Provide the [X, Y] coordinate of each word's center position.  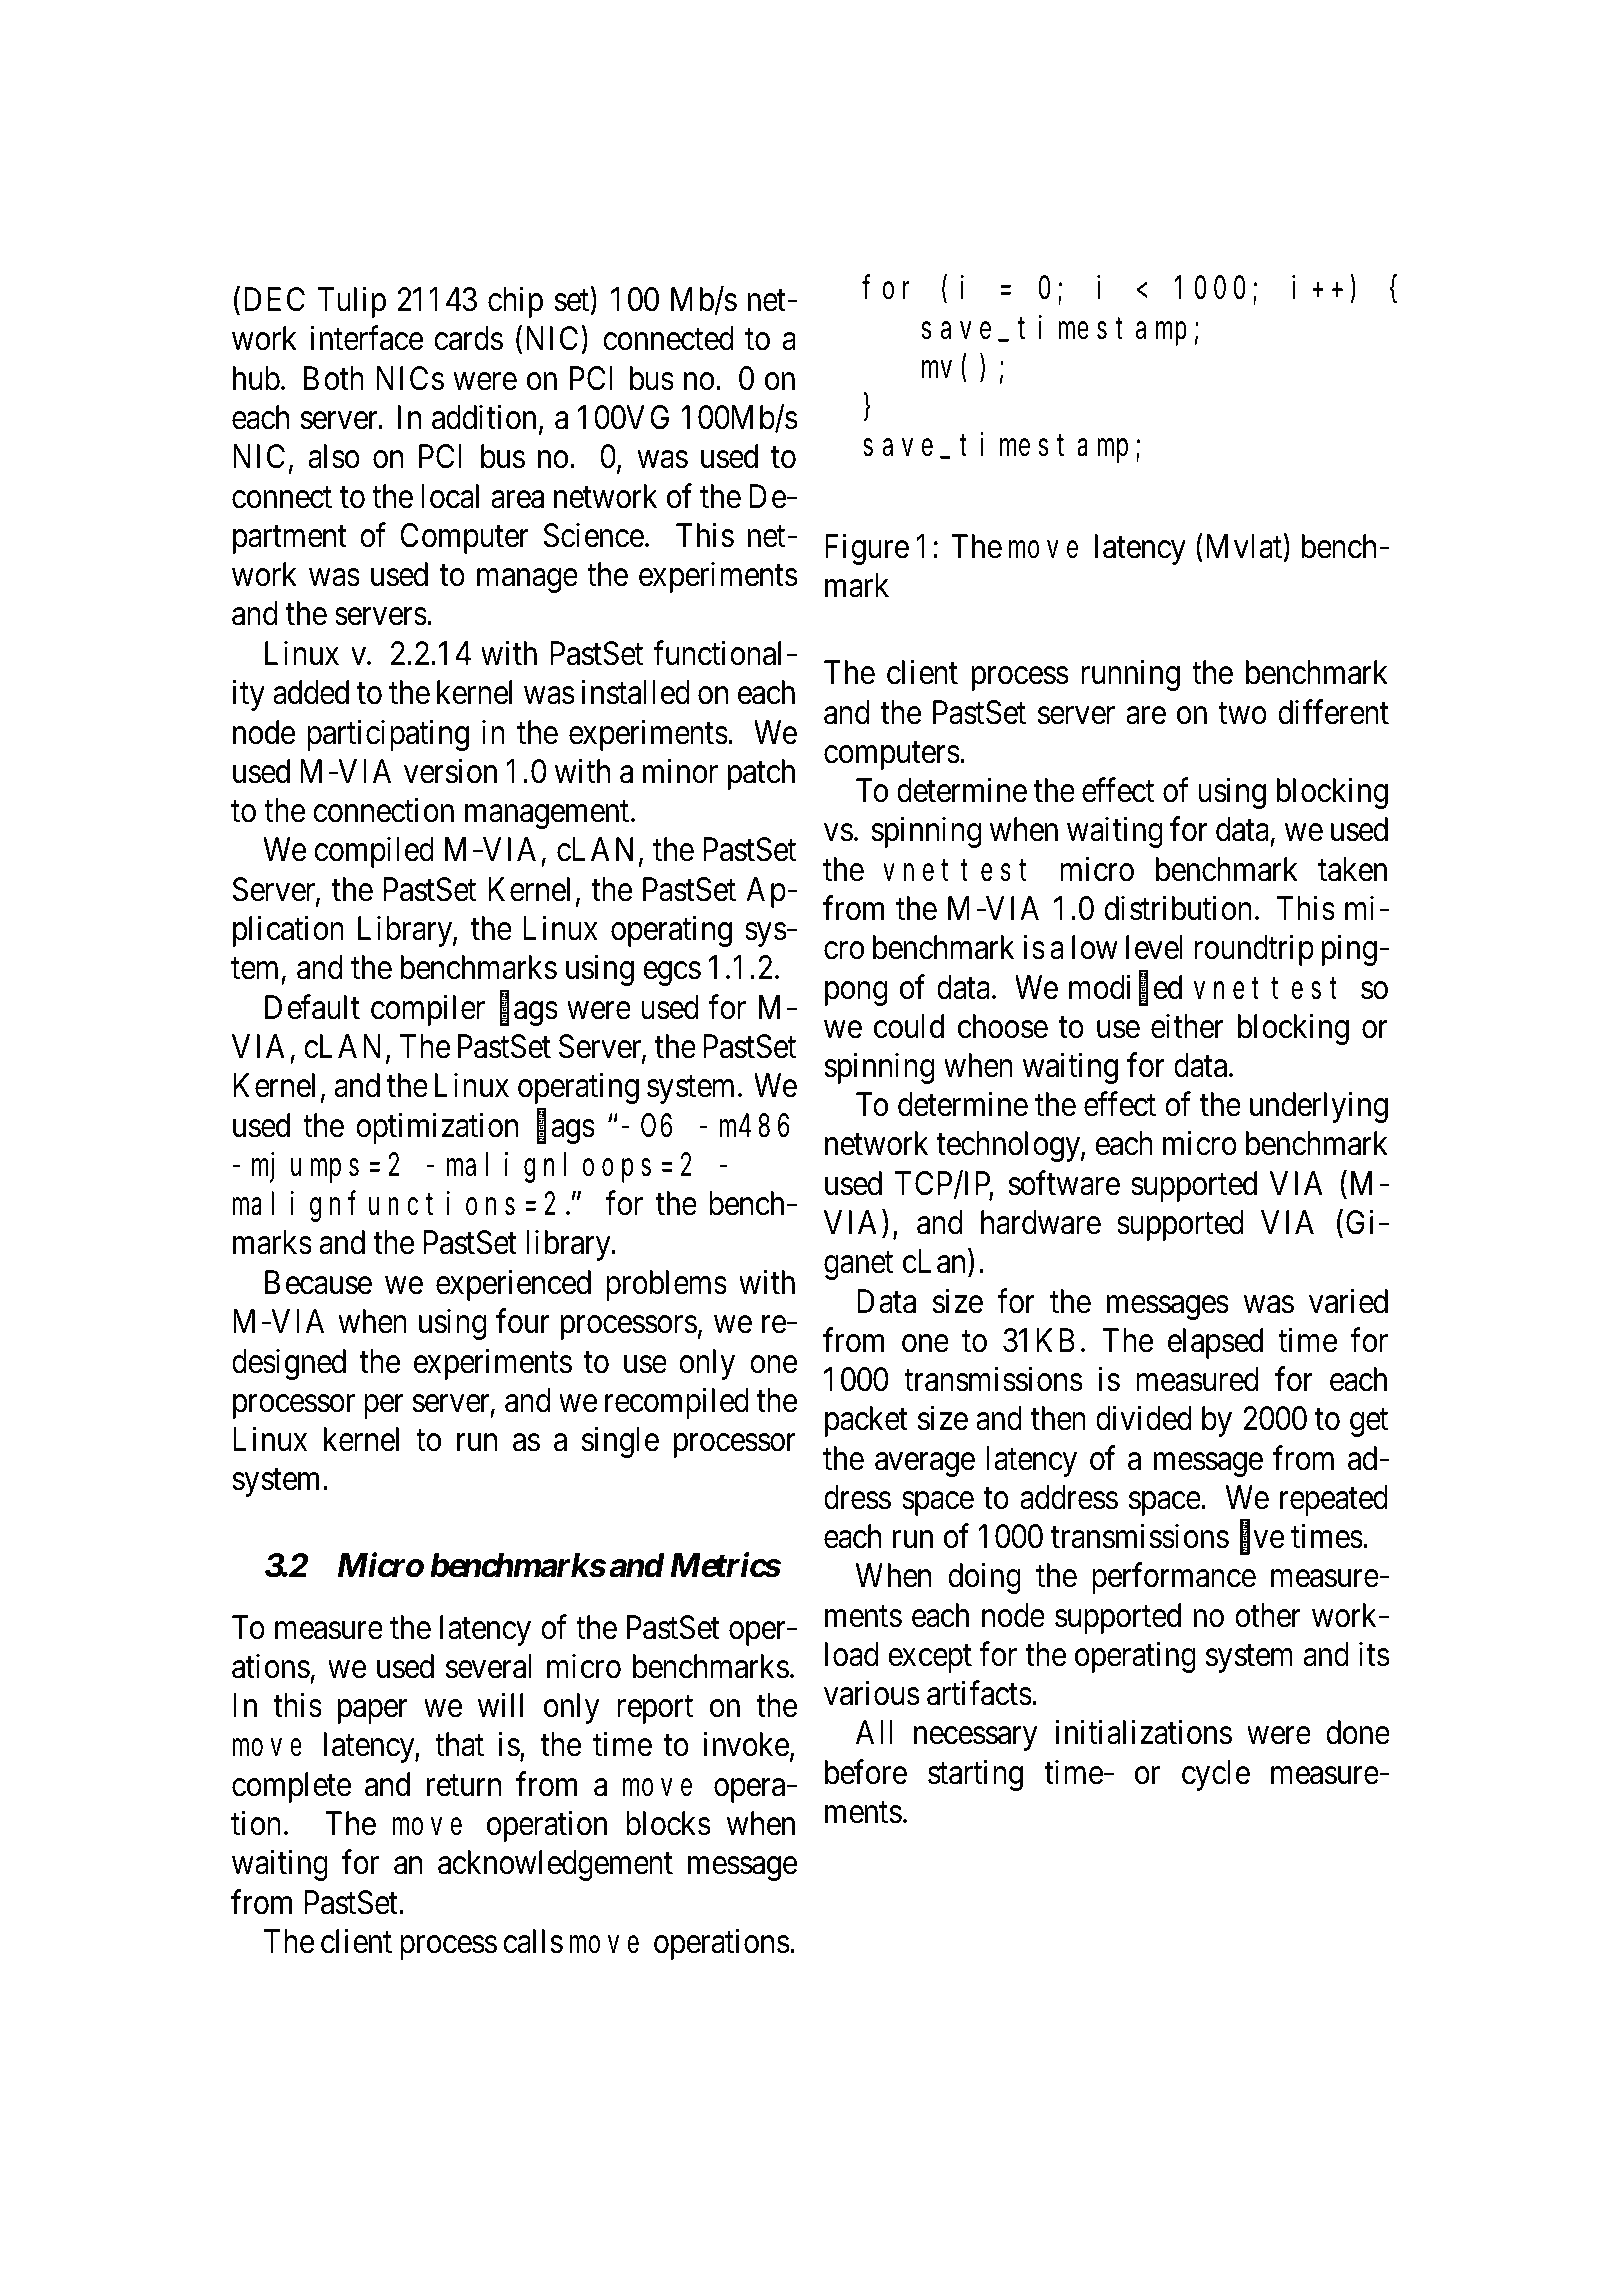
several [489, 1666]
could [909, 1026]
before [866, 1772]
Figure [867, 549]
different [1333, 712]
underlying [1319, 1107]
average [925, 1465]
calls [533, 1941]
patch [761, 774]
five [1262, 1538]
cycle [1216, 1775]
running [1130, 675]
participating [388, 735]
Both [334, 378]
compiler [428, 1010]
